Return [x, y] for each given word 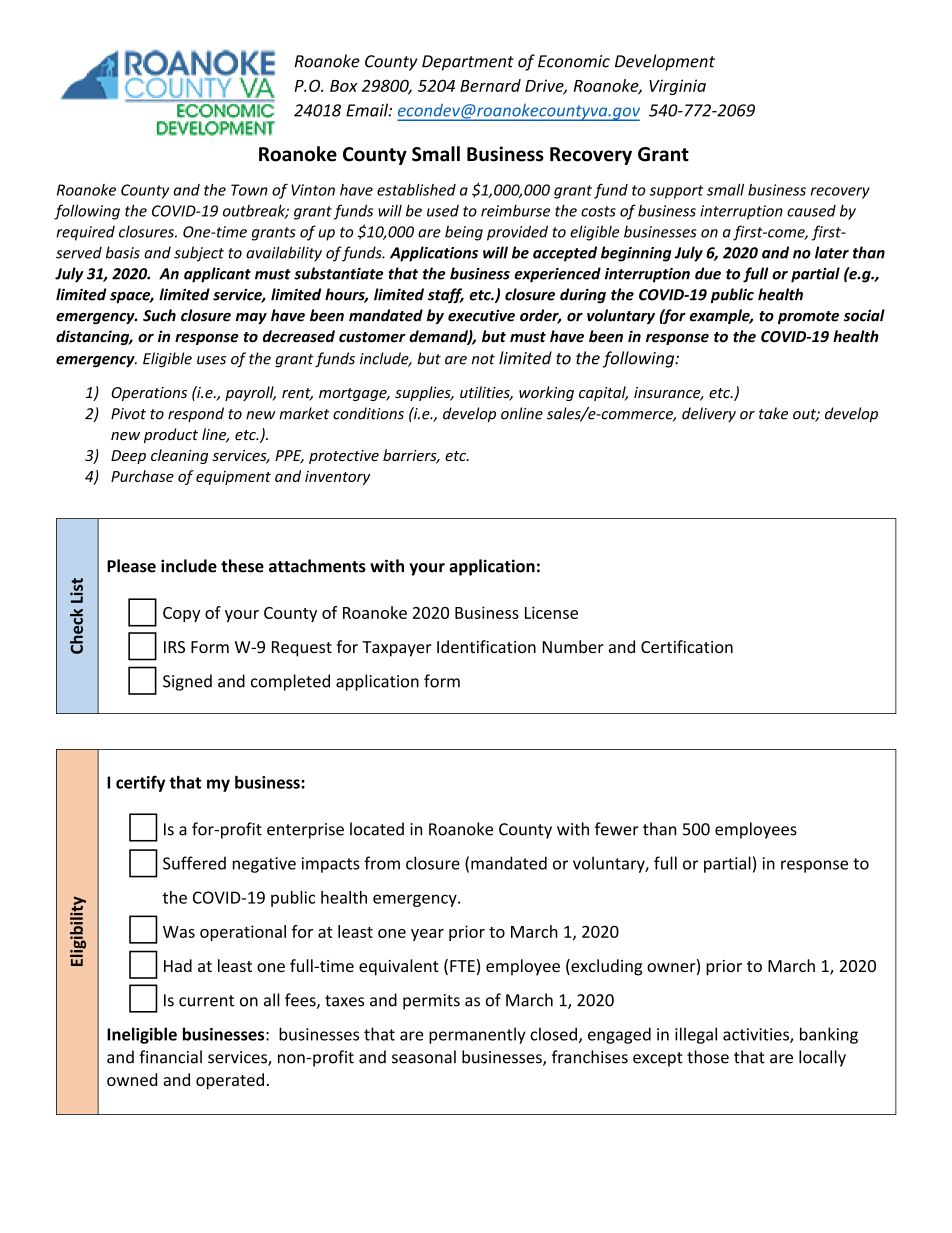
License [551, 612]
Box [344, 86]
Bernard [490, 85]
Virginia [677, 87]
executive [481, 315]
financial [170, 1057]
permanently [477, 1035]
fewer [617, 829]
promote [808, 317]
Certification [687, 646]
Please [131, 566]
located [377, 829]
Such [159, 315]
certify [140, 783]
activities [757, 1035]
